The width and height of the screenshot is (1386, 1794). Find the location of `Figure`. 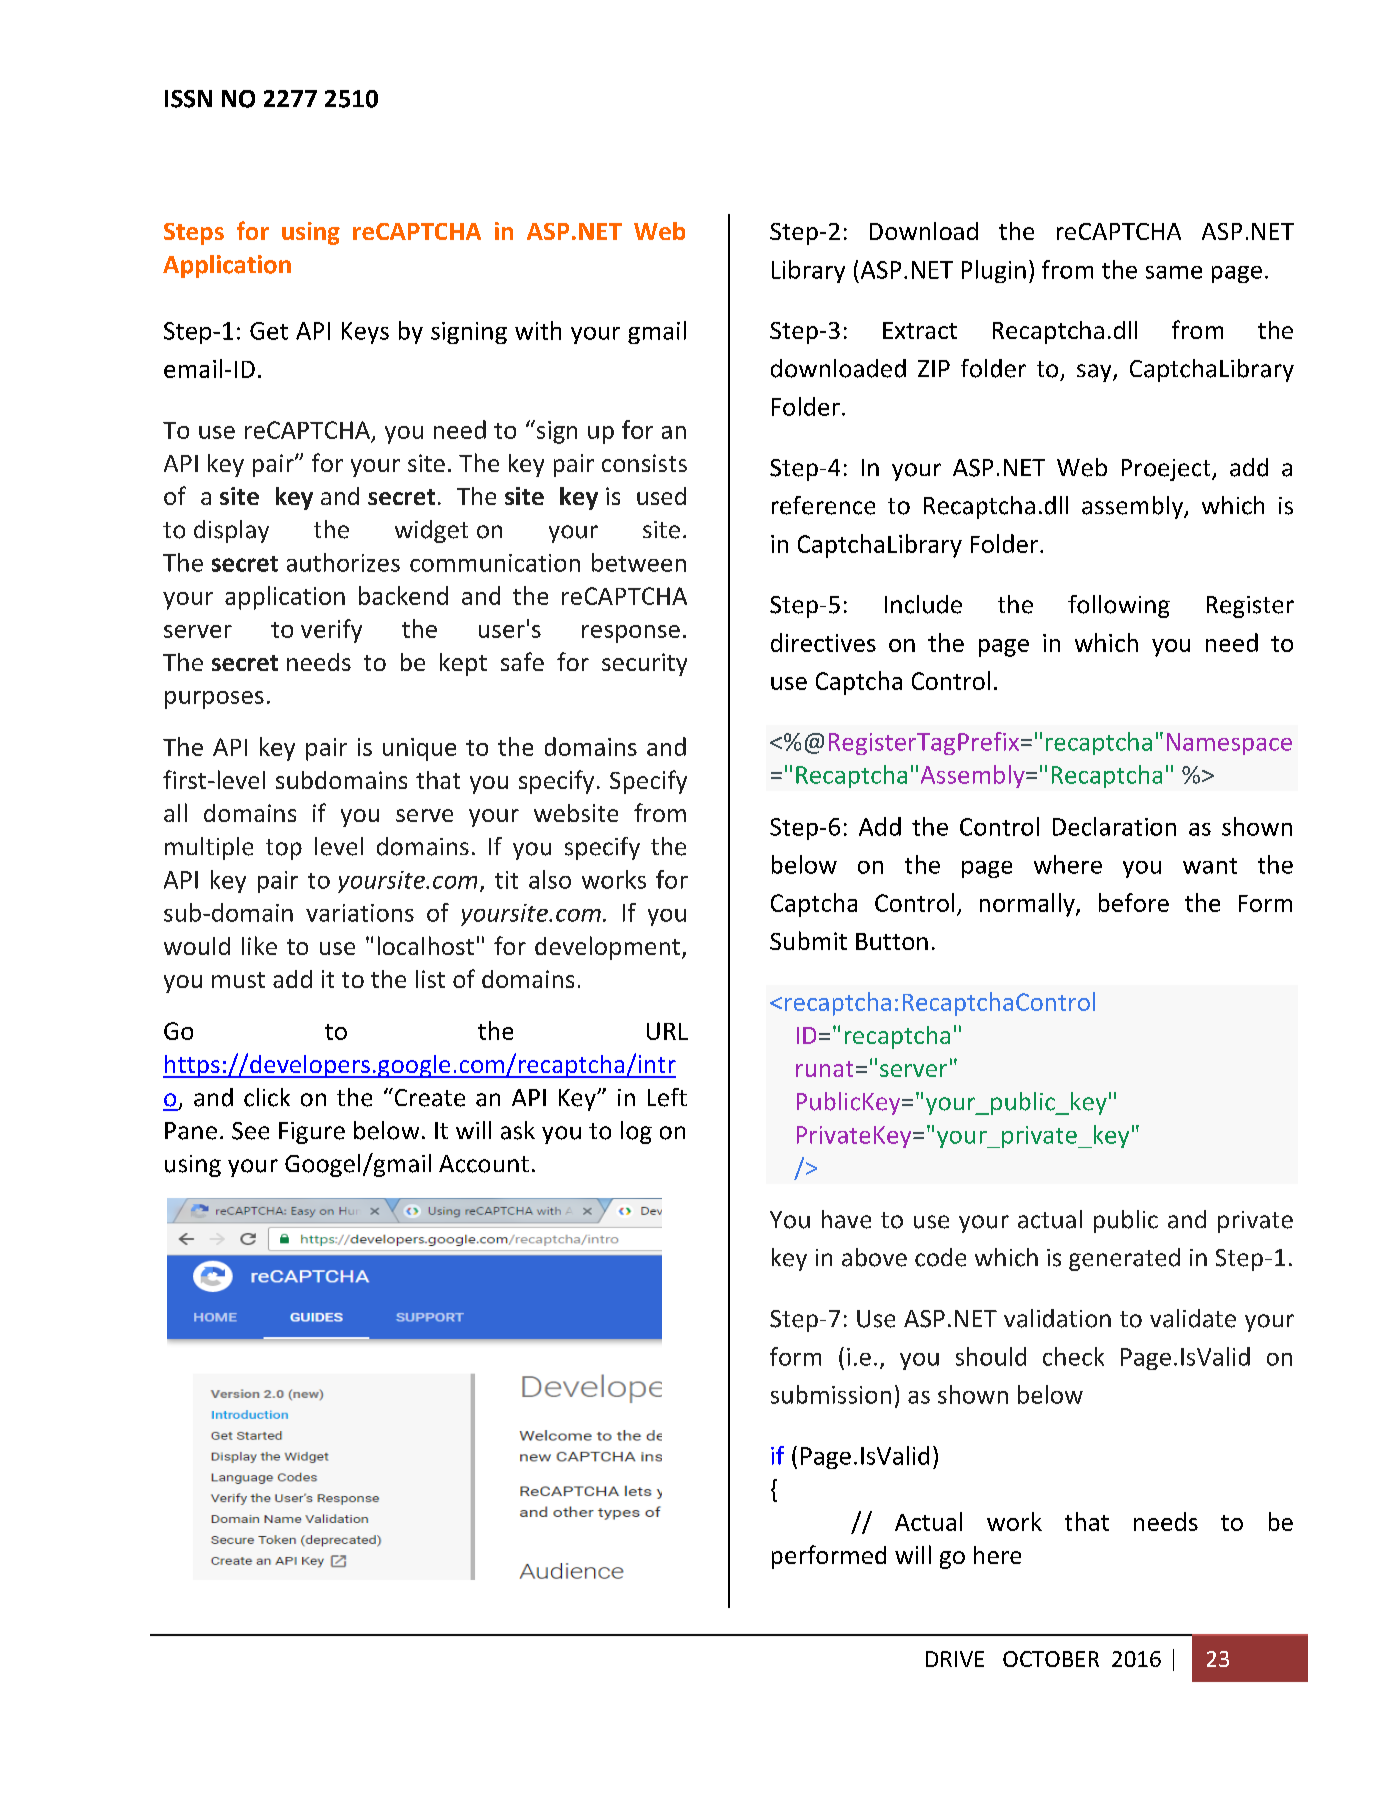

Figure is located at coordinates (312, 1133).
